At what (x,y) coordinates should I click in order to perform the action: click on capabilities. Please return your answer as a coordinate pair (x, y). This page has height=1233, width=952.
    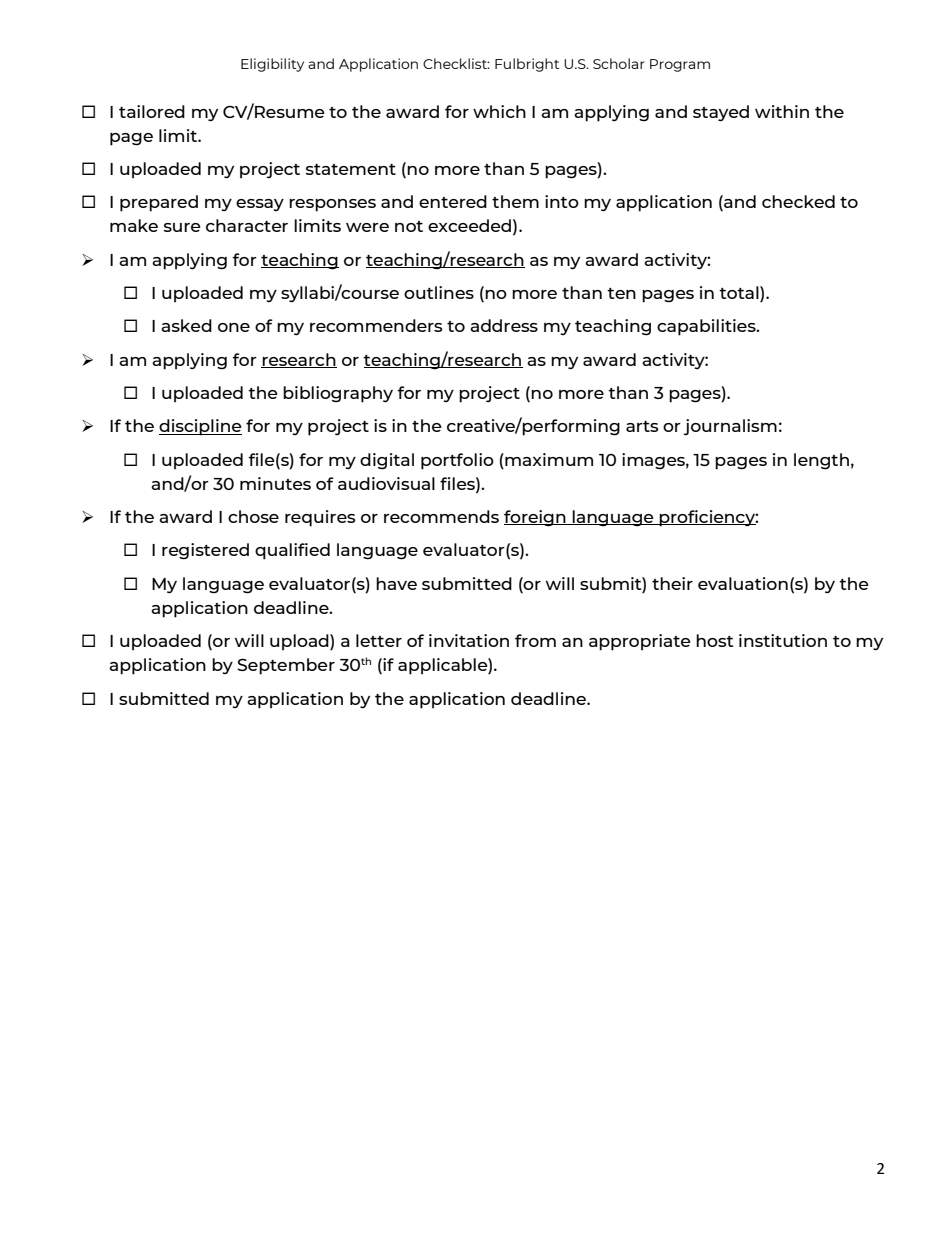
    Looking at the image, I should click on (707, 327).
